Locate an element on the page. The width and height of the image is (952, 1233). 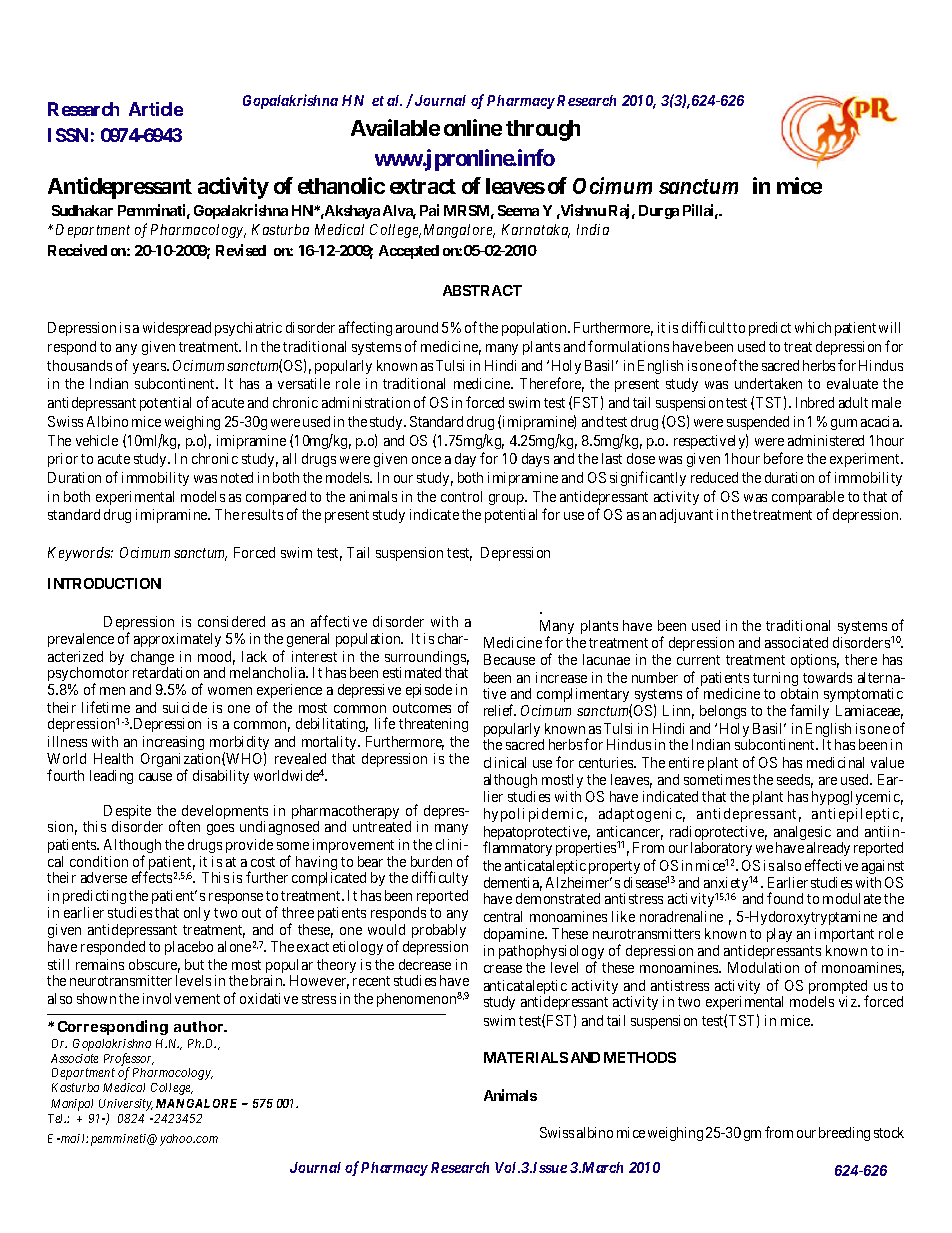
around is located at coordinates (417, 327).
